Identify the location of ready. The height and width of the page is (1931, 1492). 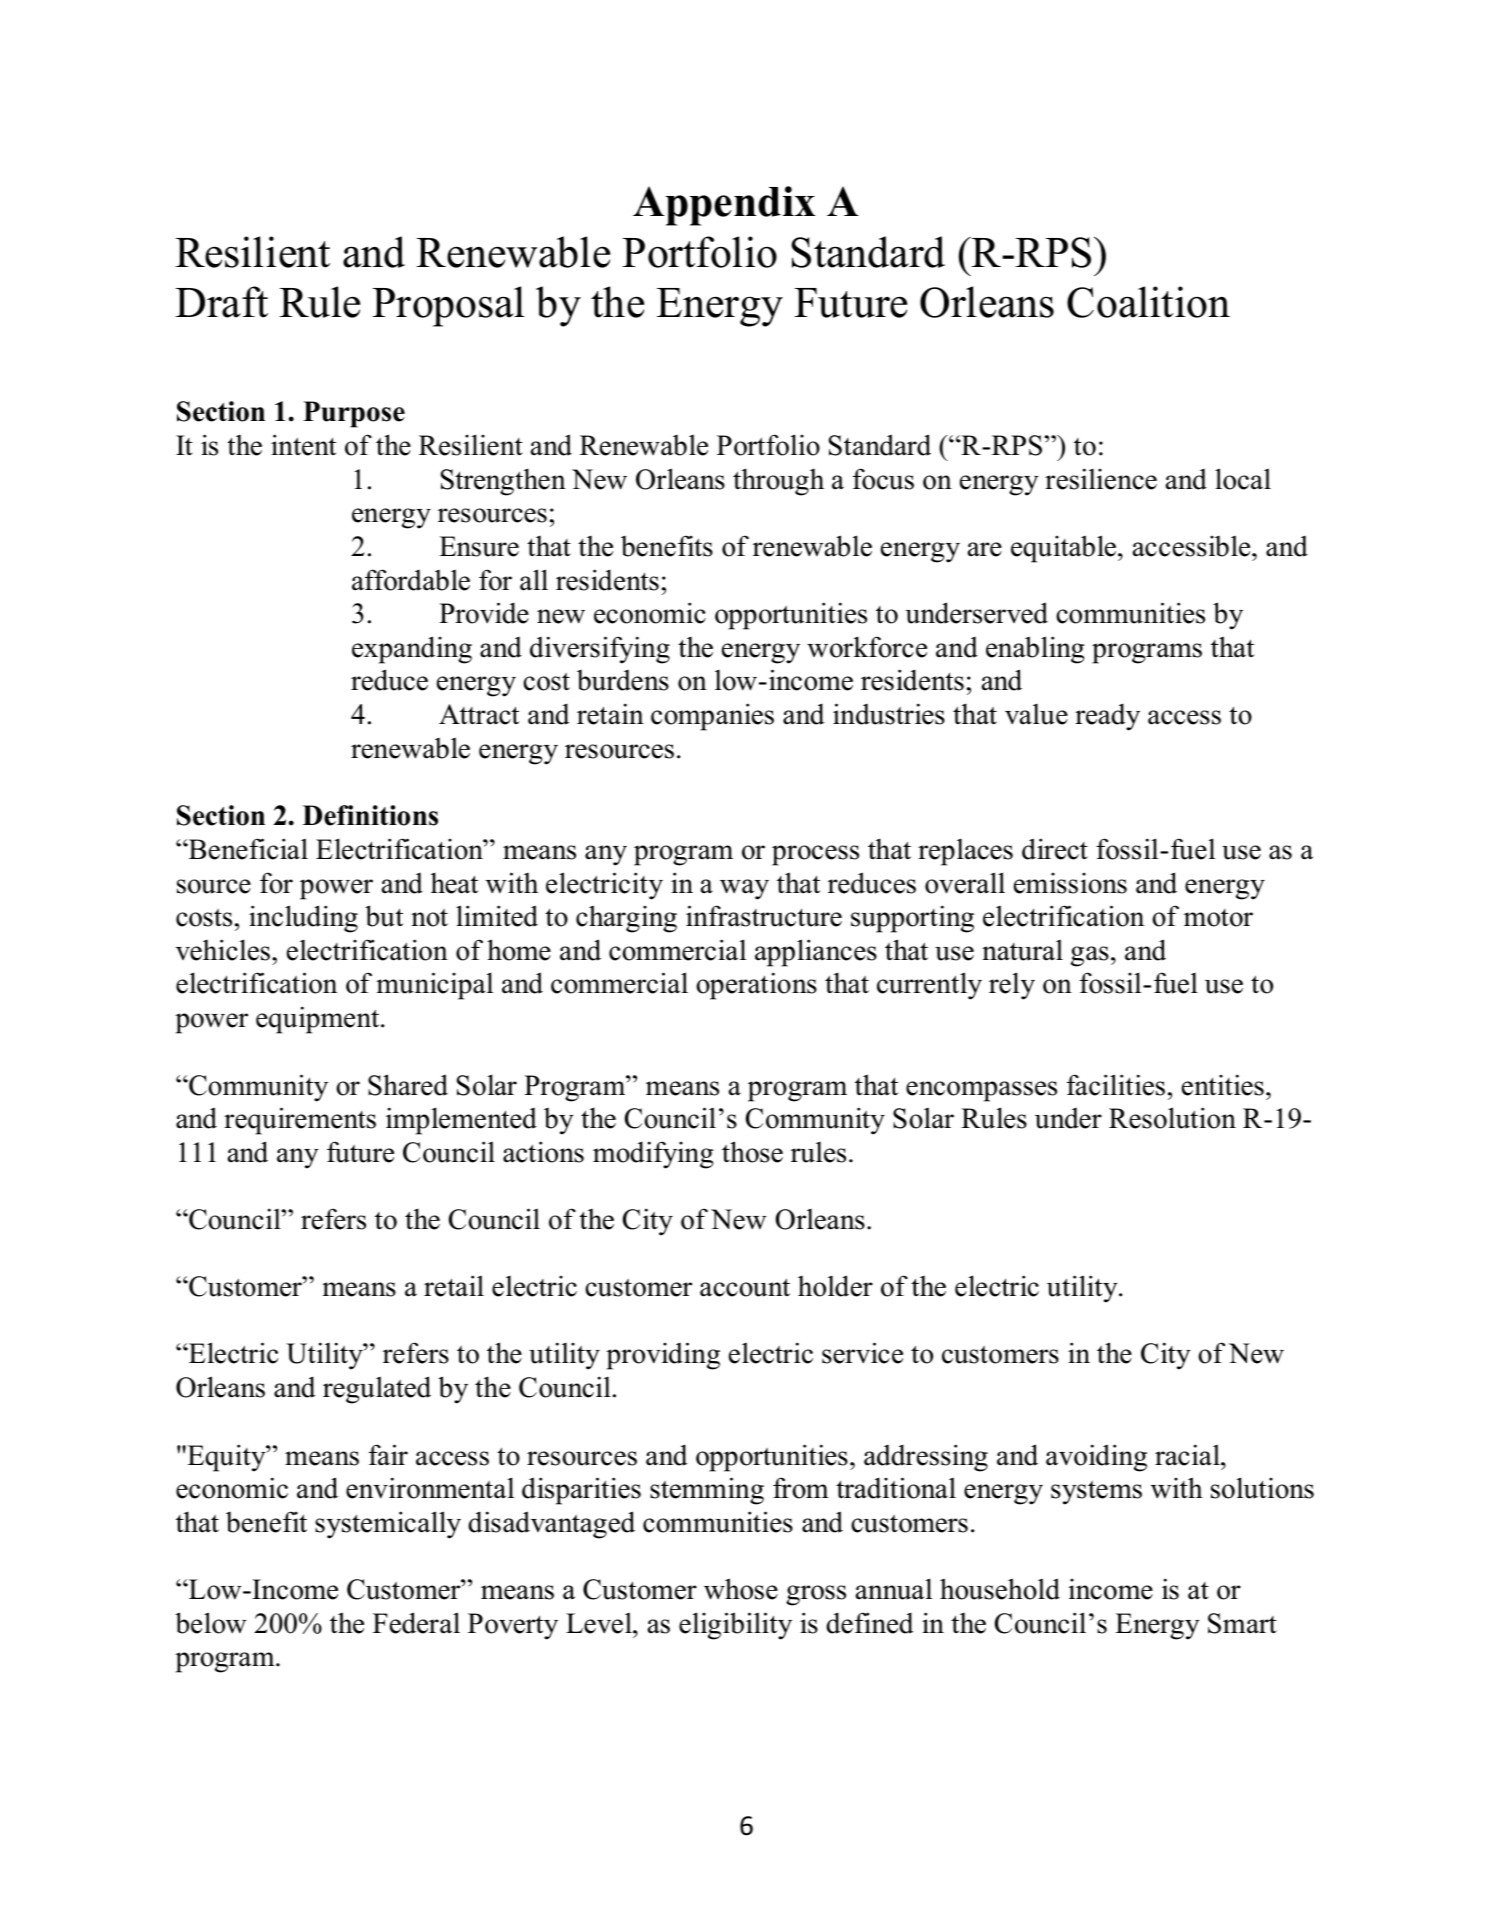
(1107, 717).
